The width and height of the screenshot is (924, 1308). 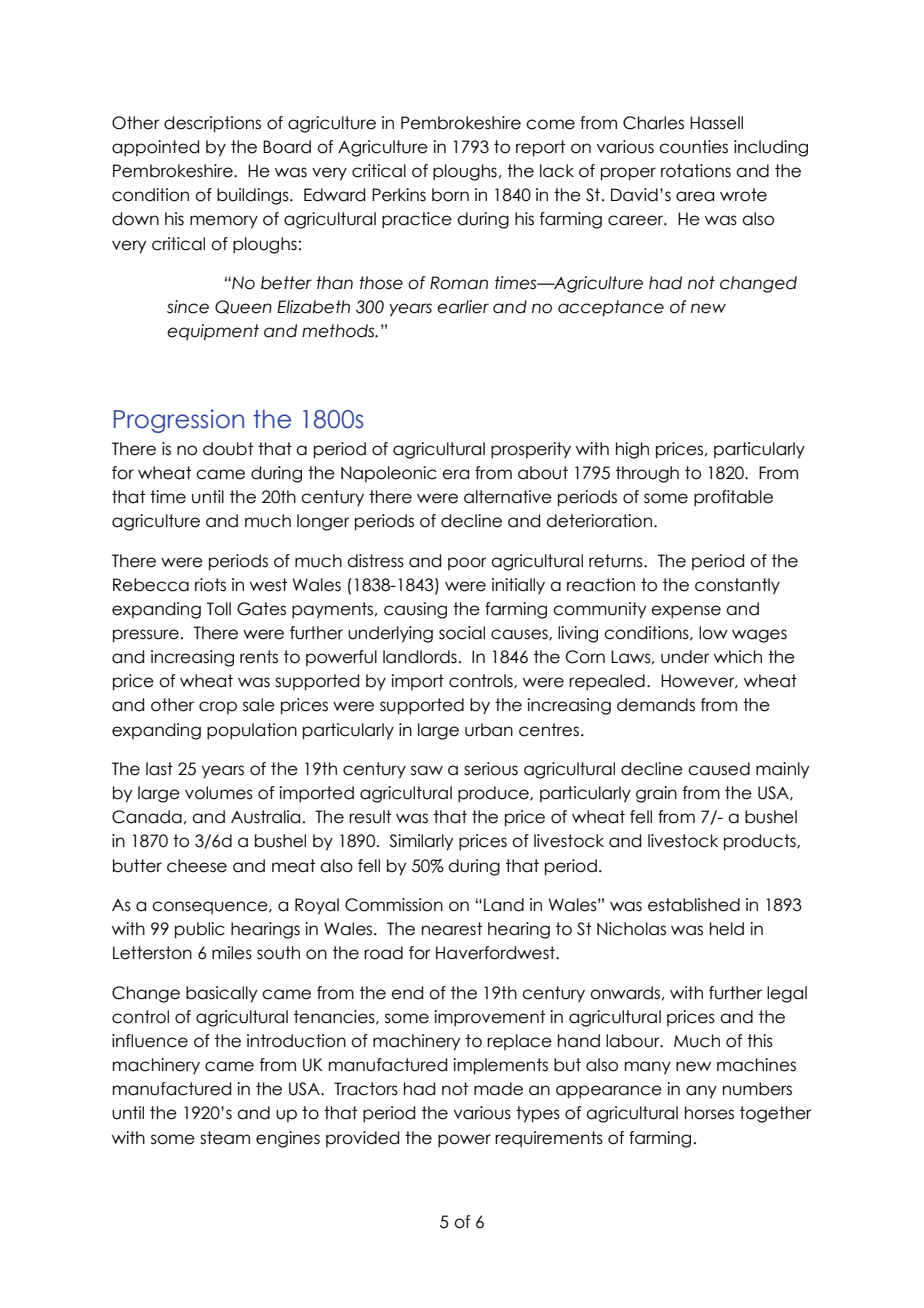 What do you see at coordinates (693, 147) in the screenshot?
I see `counties` at bounding box center [693, 147].
